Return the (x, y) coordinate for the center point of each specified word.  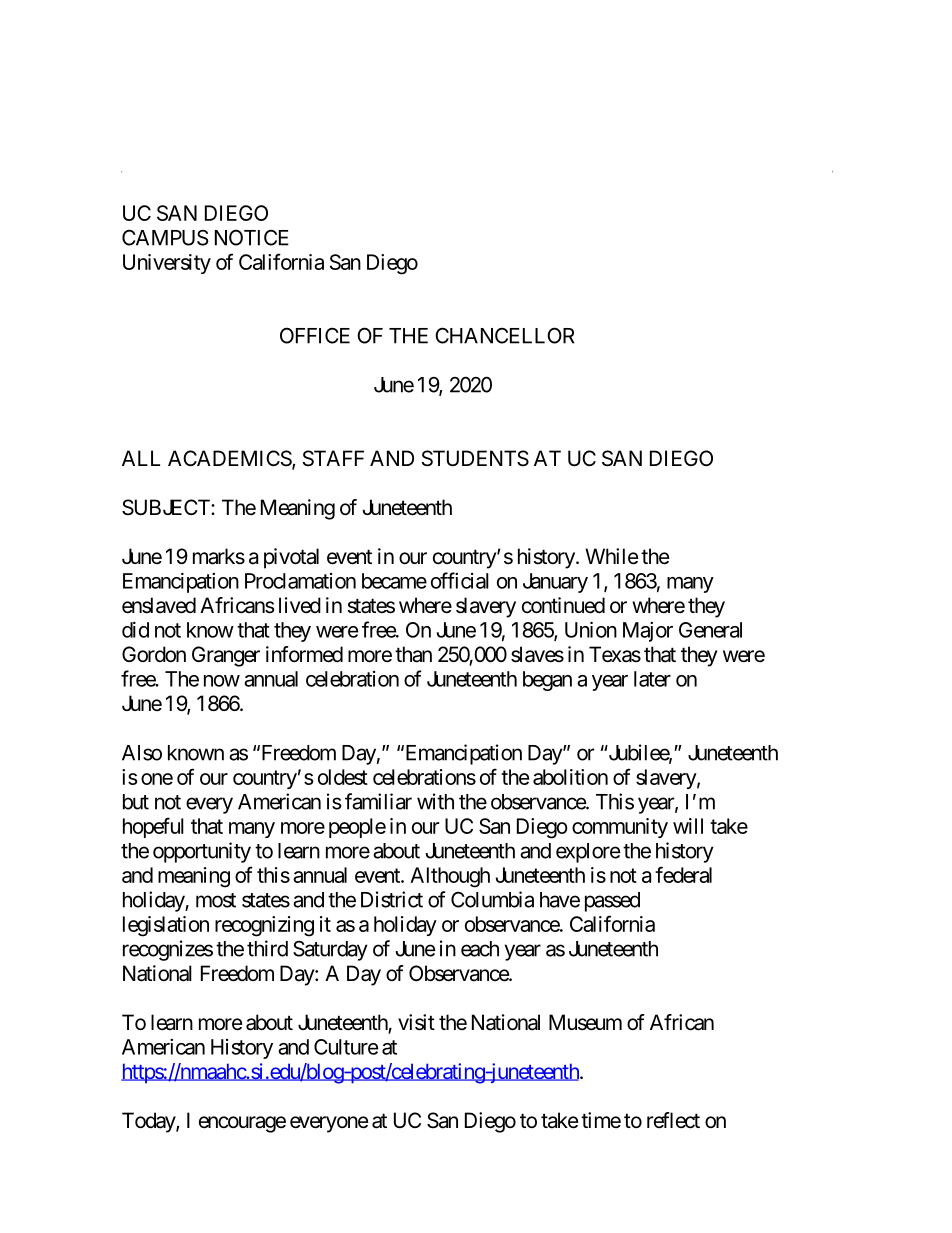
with (435, 801)
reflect (673, 1120)
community (620, 828)
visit (416, 1022)
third (267, 948)
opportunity (202, 852)
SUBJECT (167, 507)
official (460, 580)
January (555, 583)
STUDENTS (475, 458)
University (167, 264)
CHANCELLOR (505, 335)
